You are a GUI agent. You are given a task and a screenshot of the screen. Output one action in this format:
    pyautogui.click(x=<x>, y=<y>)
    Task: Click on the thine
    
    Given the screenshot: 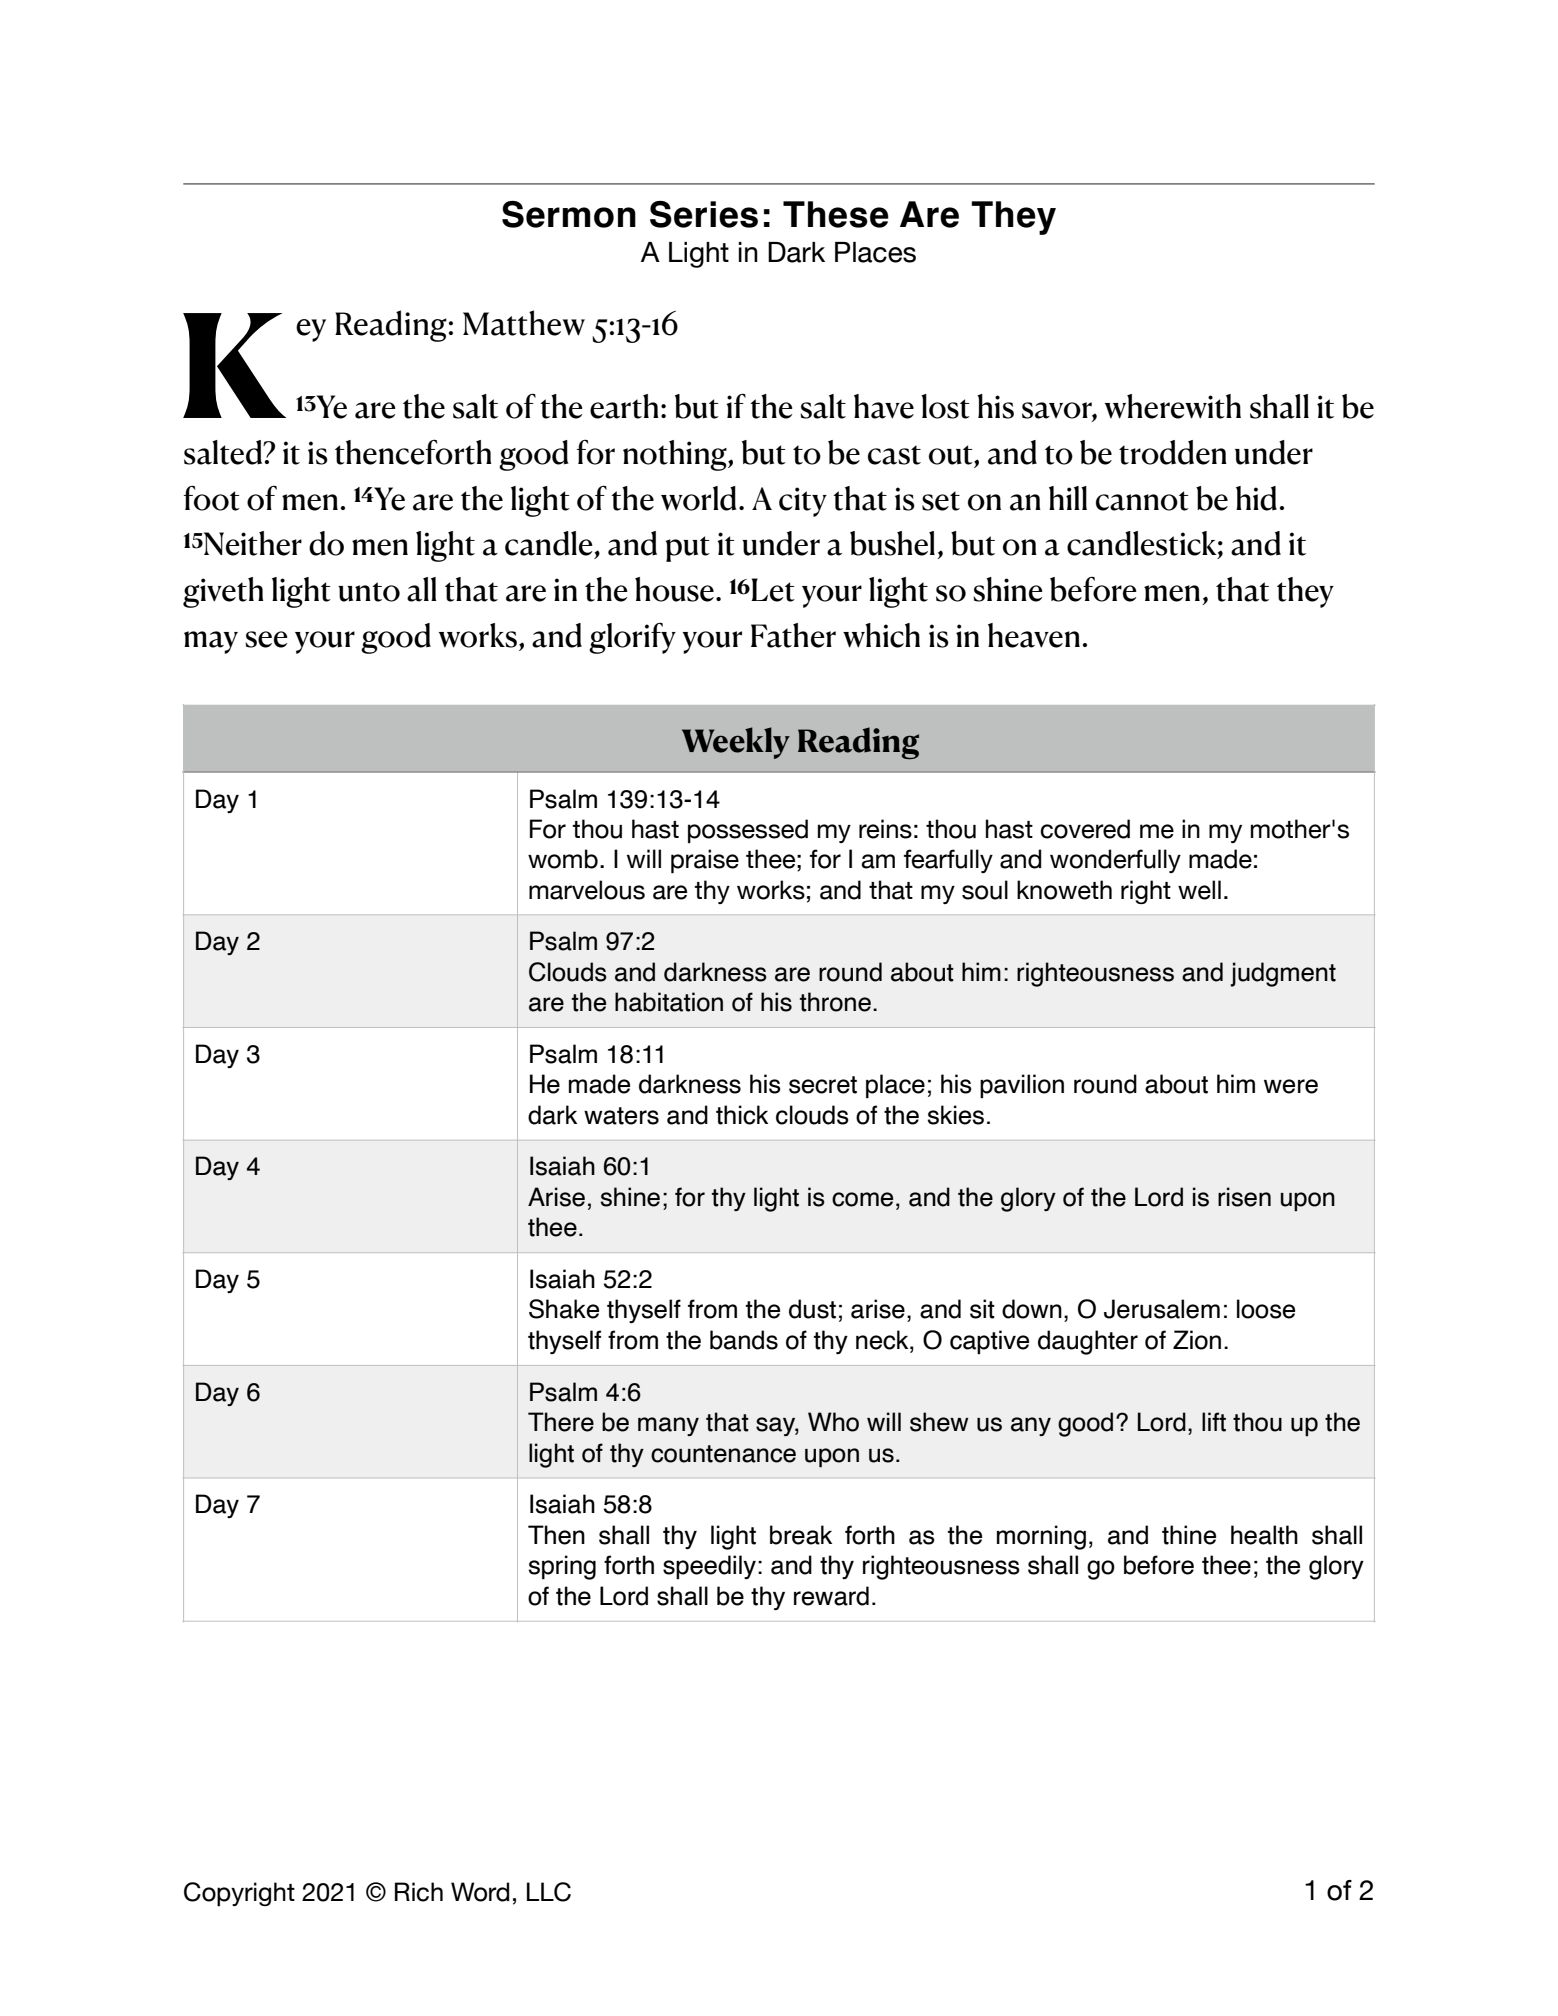 What is the action you would take?
    pyautogui.click(x=1189, y=1535)
